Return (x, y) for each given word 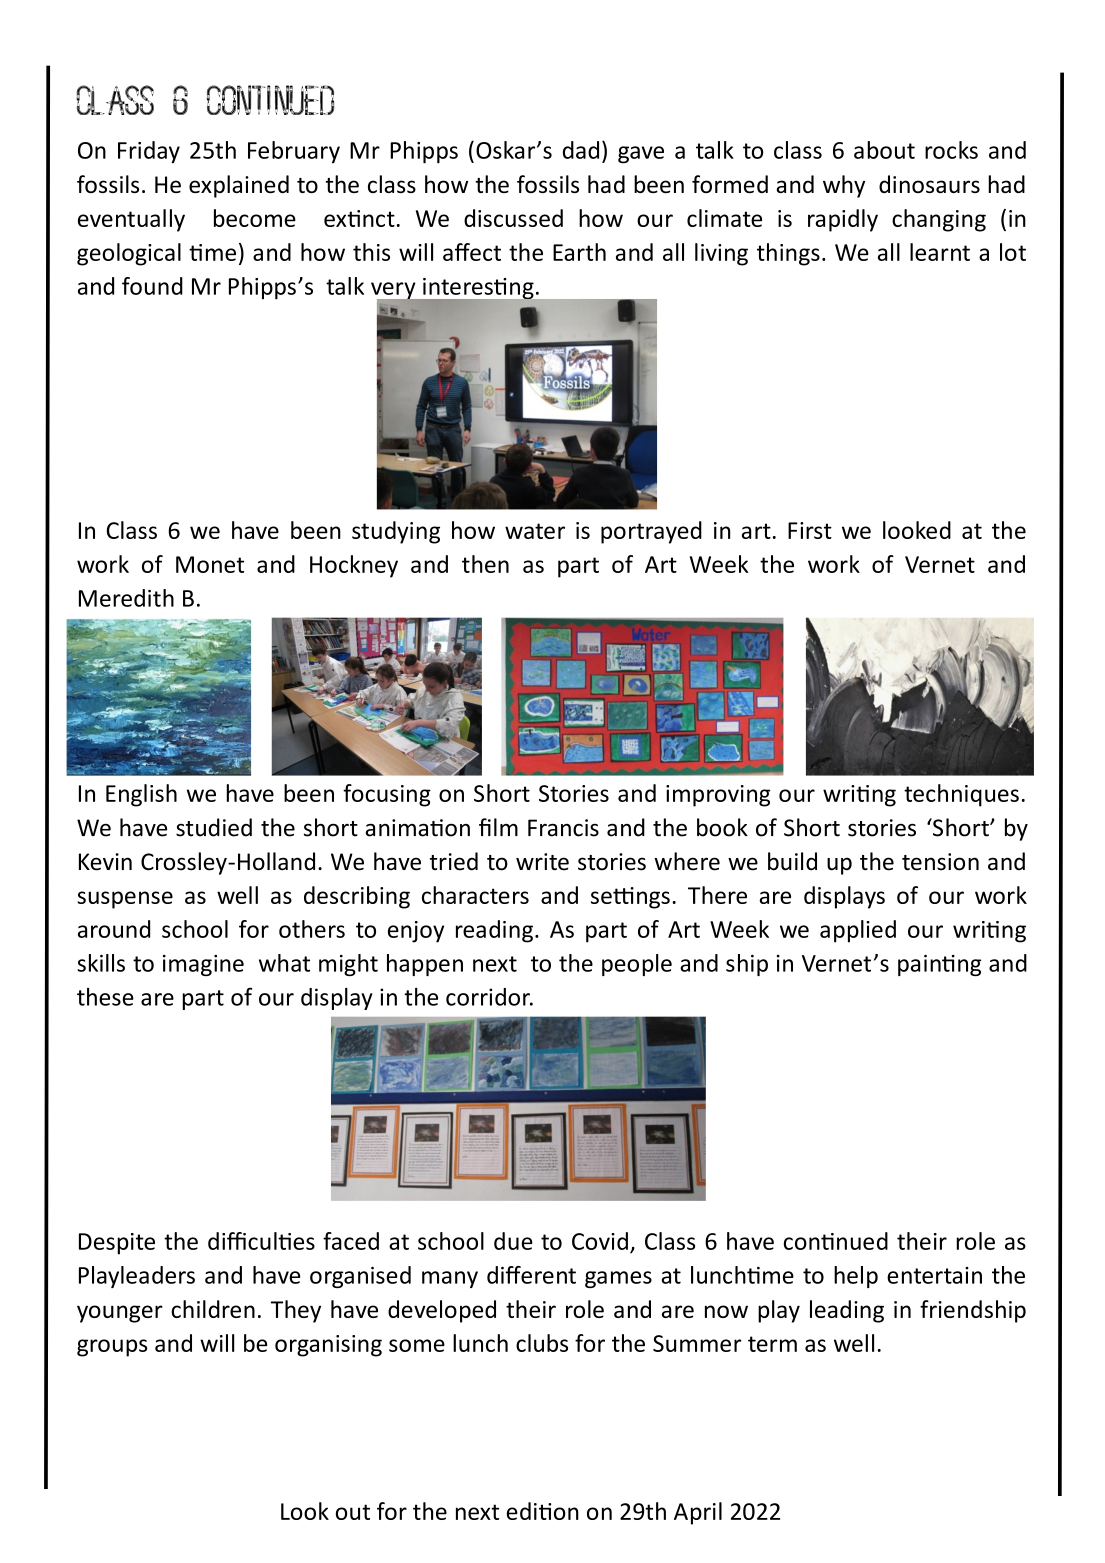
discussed (513, 218)
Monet (210, 564)
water (535, 531)
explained (239, 186)
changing (939, 220)
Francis (563, 828)
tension (940, 862)
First (810, 530)
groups (112, 1348)
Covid (600, 1241)
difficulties (261, 1241)
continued (836, 1241)
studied (214, 827)
